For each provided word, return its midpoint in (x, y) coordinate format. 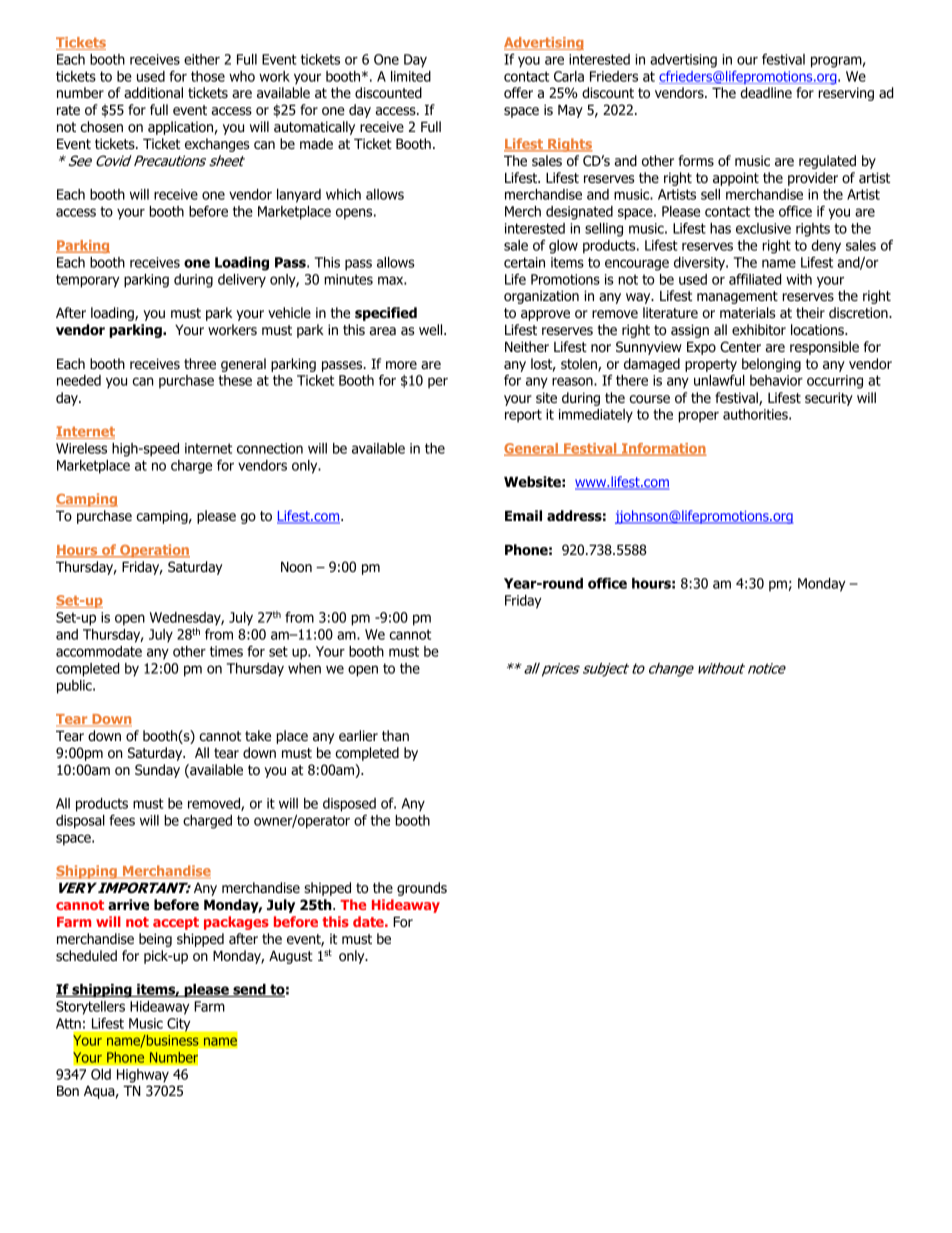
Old (101, 1074)
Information (663, 449)
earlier (358, 735)
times (226, 651)
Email (523, 515)
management (737, 297)
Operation (154, 551)
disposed (349, 805)
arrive (128, 904)
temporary (87, 281)
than (395, 736)
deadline (766, 92)
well (432, 329)
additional (153, 92)
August (291, 957)
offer (518, 92)
